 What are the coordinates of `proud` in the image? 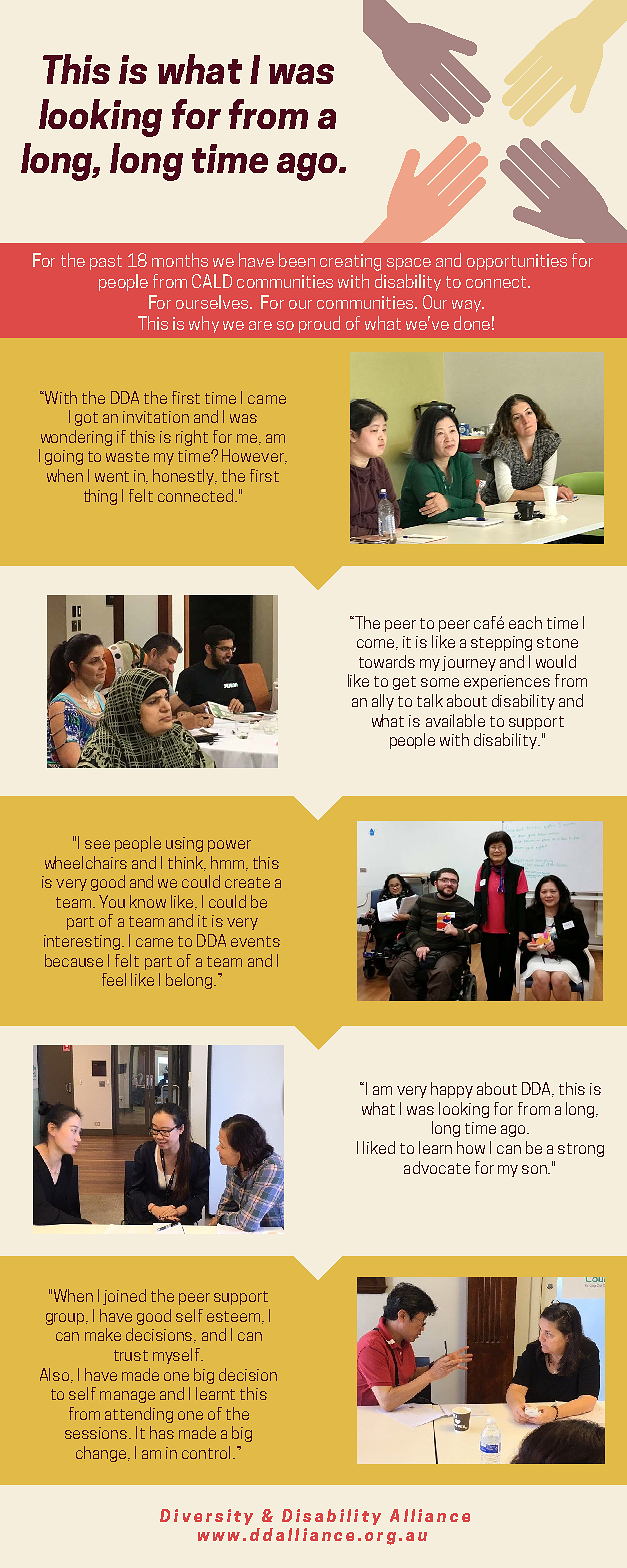 It's located at (319, 324).
